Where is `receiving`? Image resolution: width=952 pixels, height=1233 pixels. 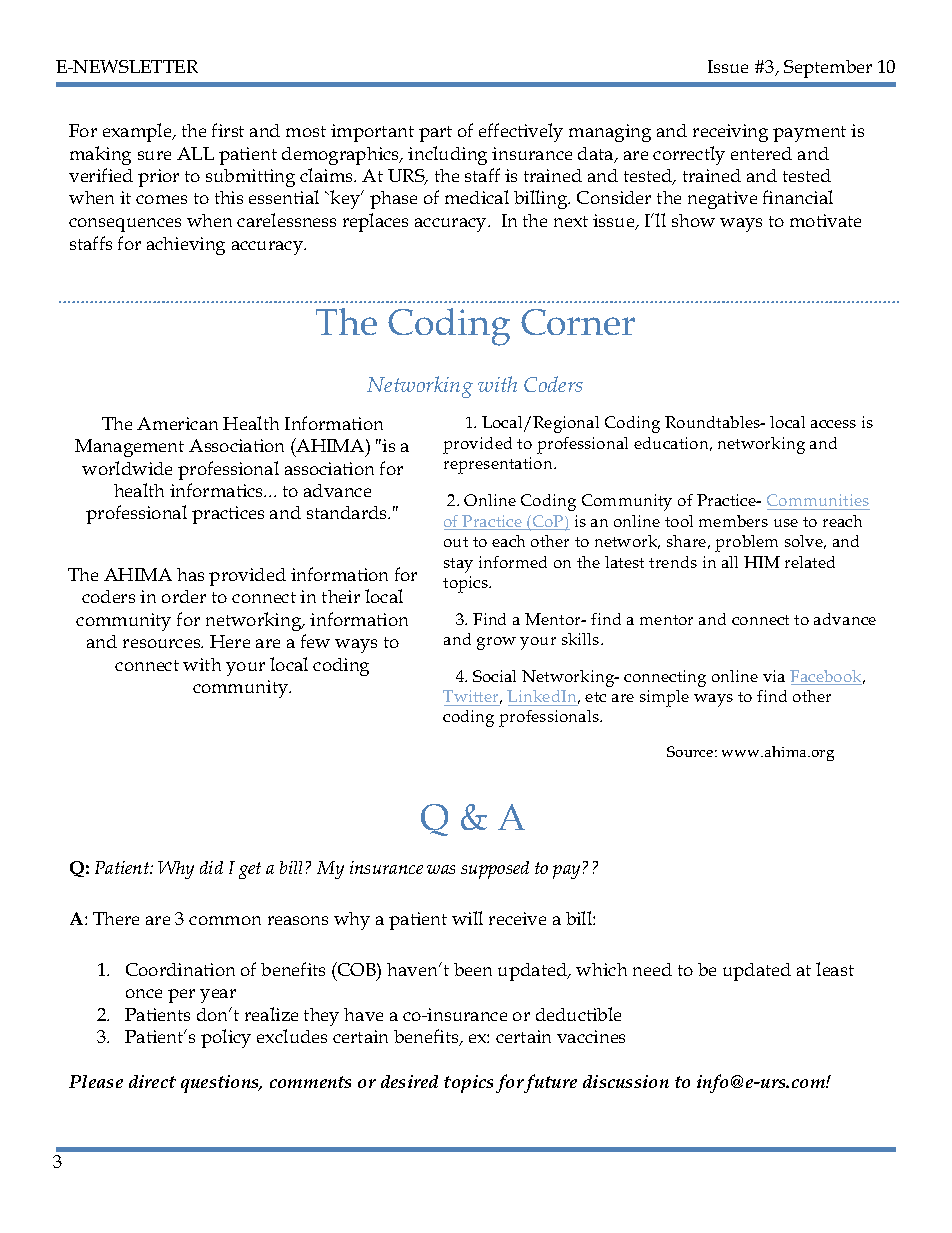 receiving is located at coordinates (730, 133).
